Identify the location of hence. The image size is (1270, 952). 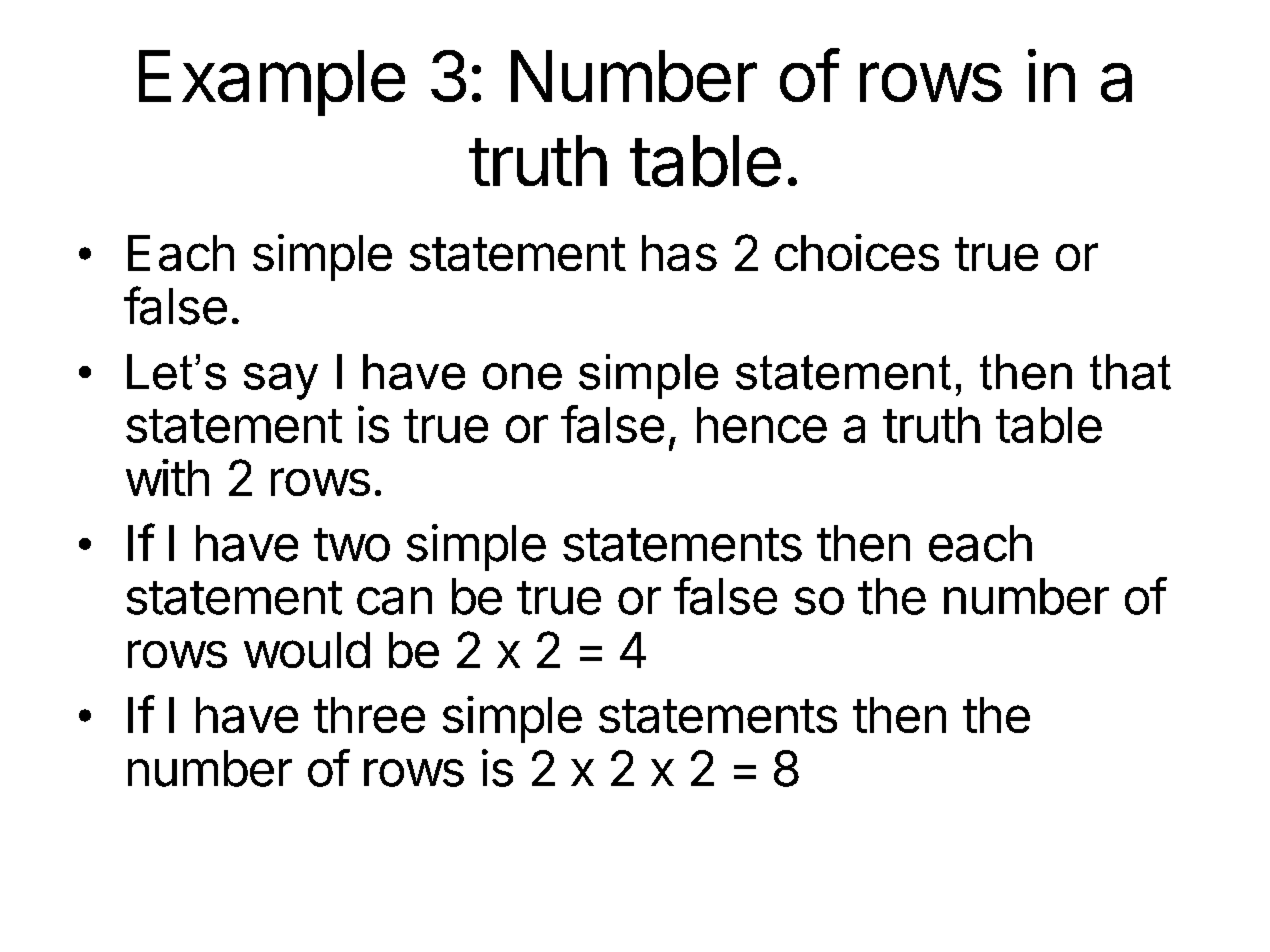
(762, 425).
